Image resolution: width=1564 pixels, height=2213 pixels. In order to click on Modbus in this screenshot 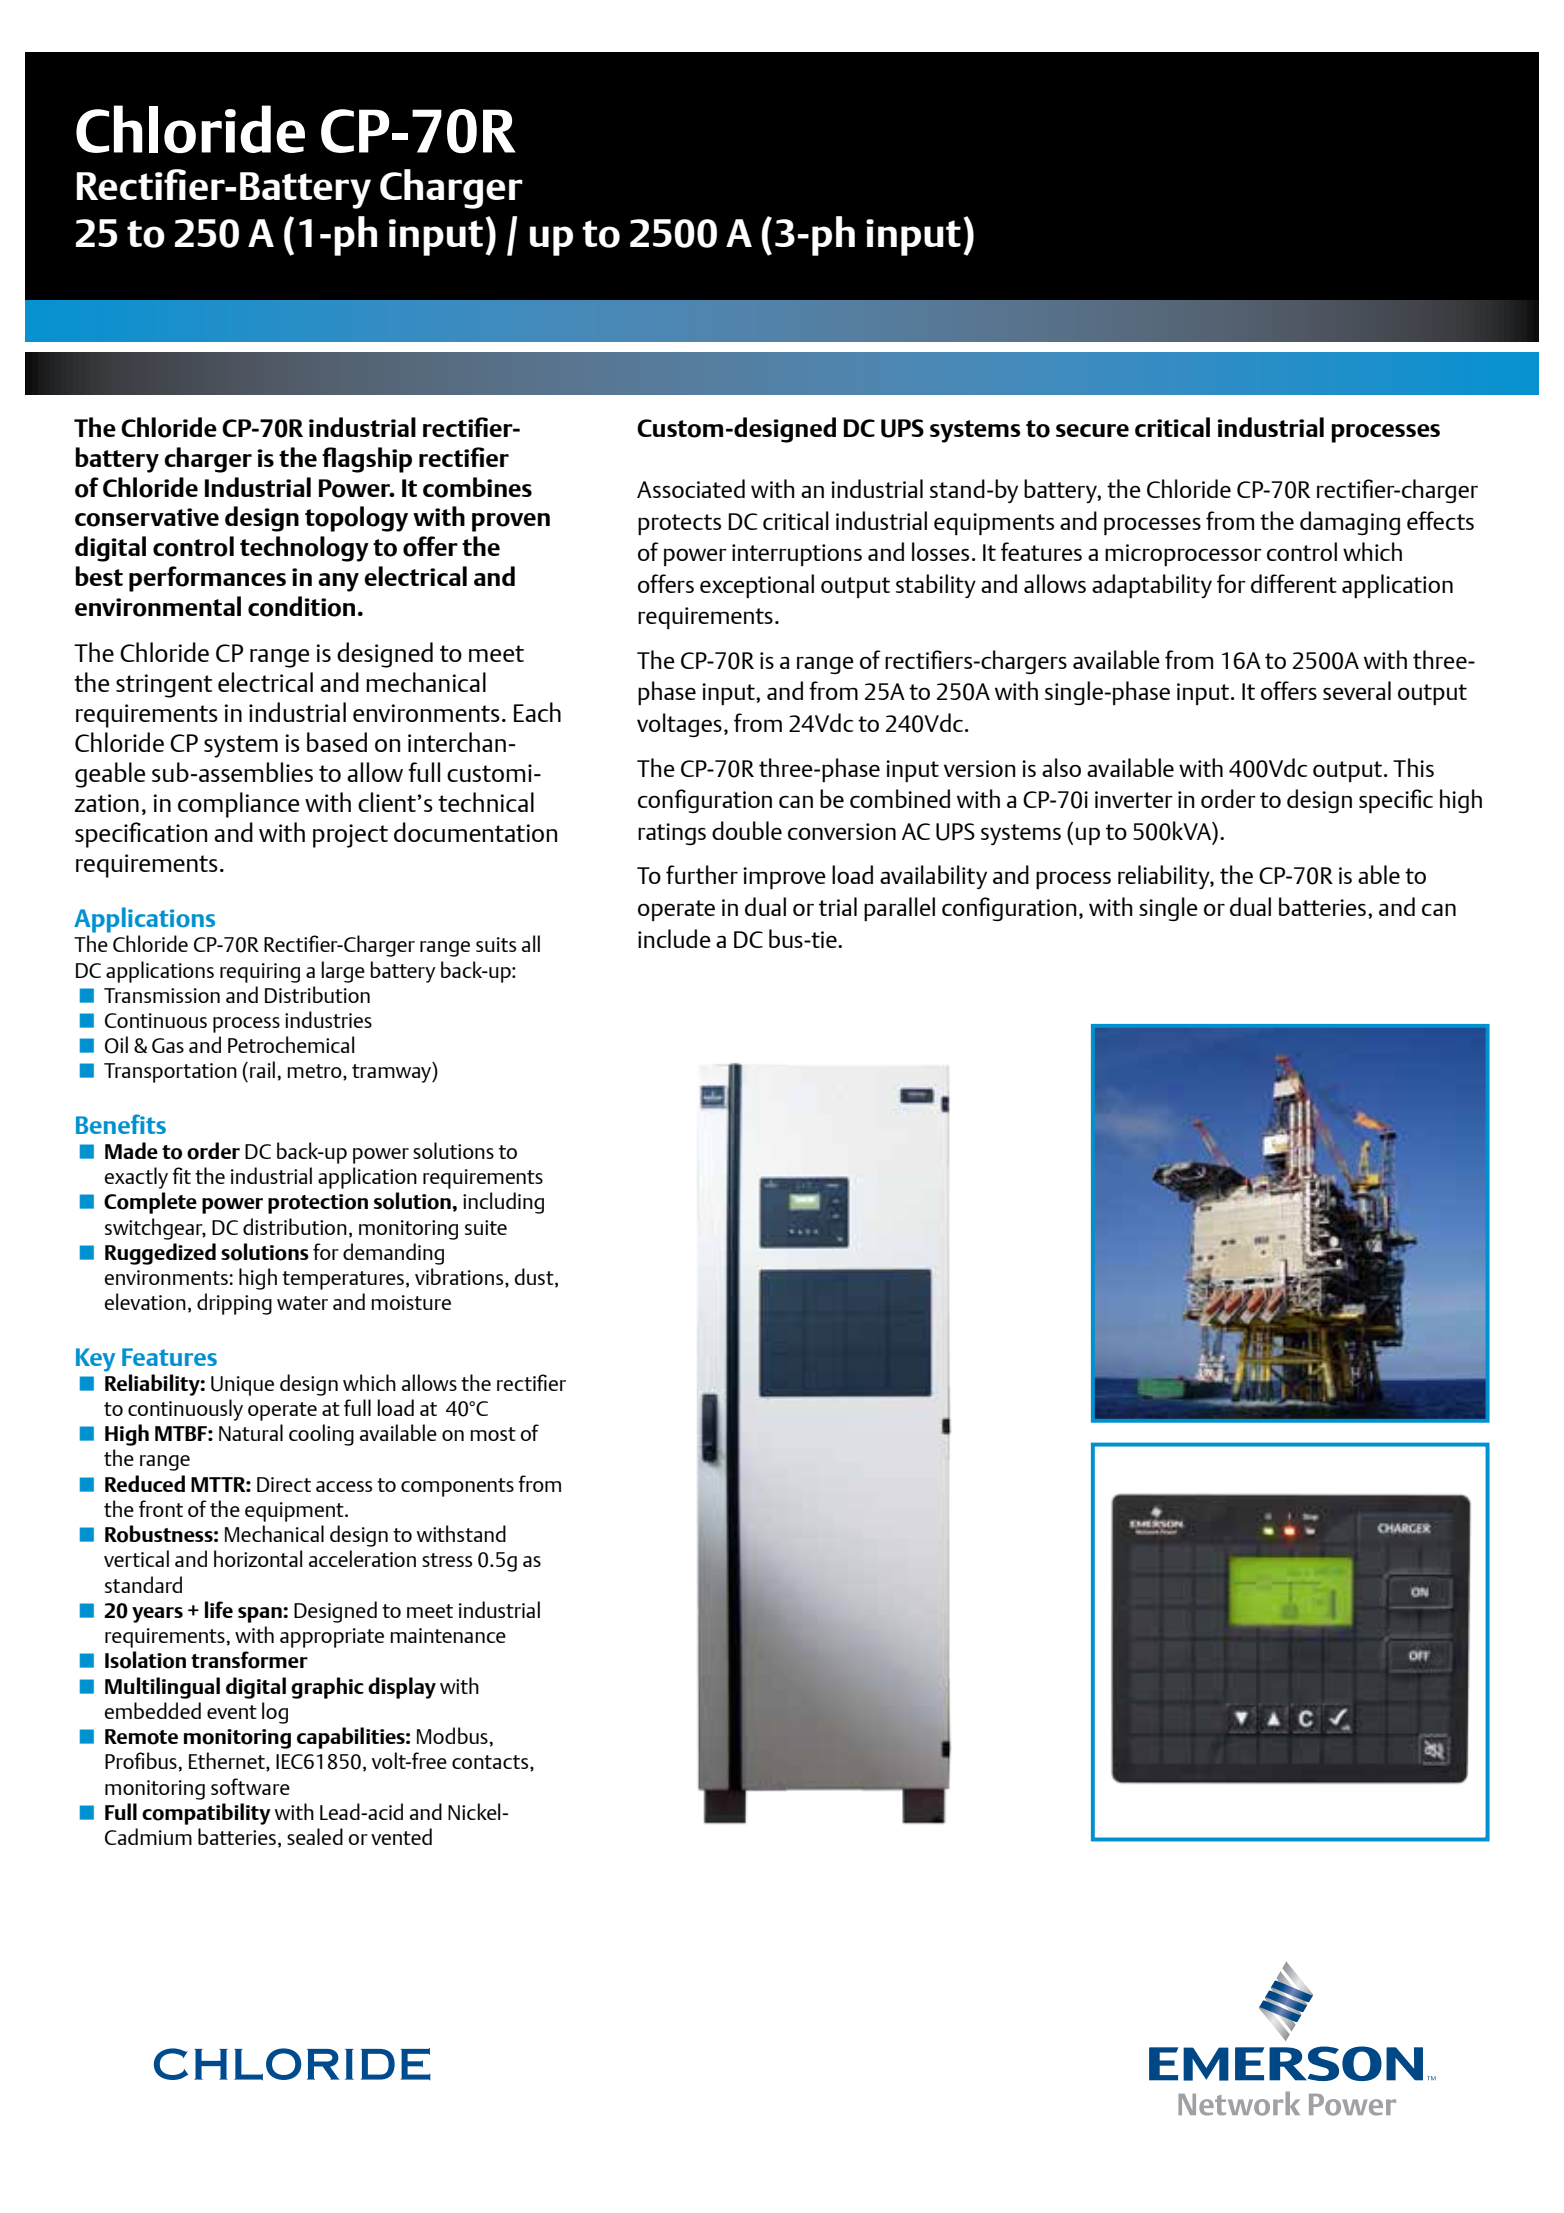, I will do `click(452, 1735)`.
